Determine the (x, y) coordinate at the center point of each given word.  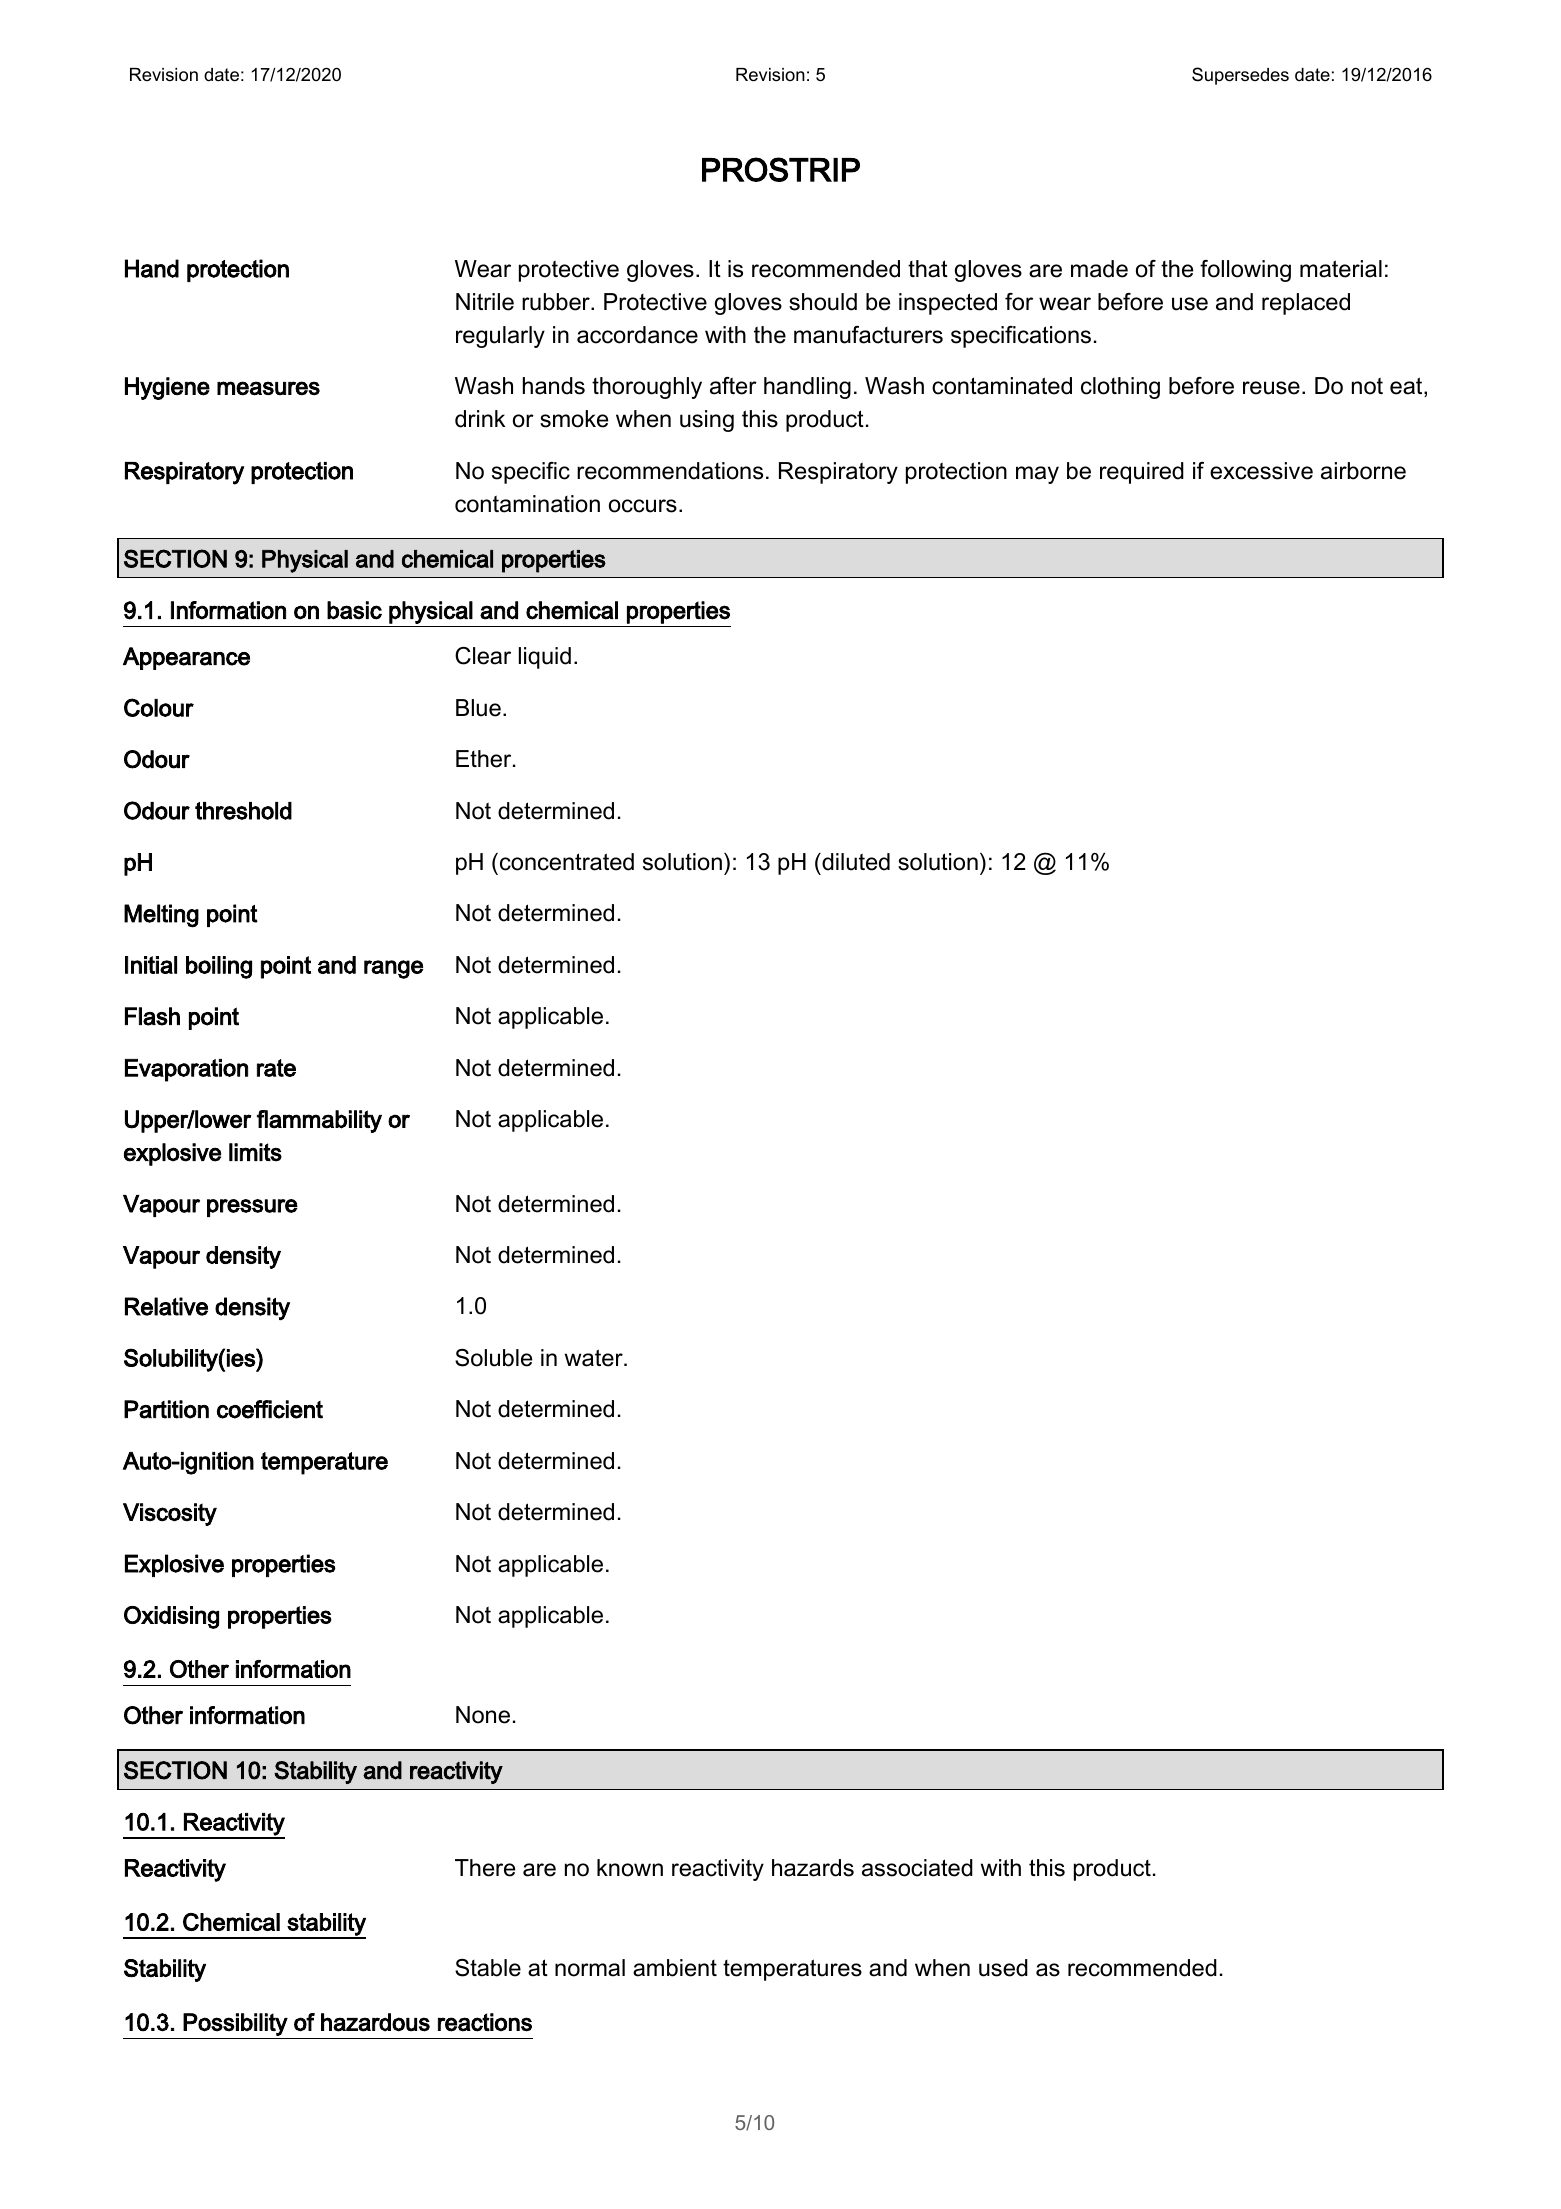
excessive (1261, 471)
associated (917, 1868)
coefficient (270, 1409)
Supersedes (1240, 76)
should (823, 302)
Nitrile (485, 302)
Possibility (235, 2024)
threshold (243, 811)
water (595, 1358)
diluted (855, 862)
